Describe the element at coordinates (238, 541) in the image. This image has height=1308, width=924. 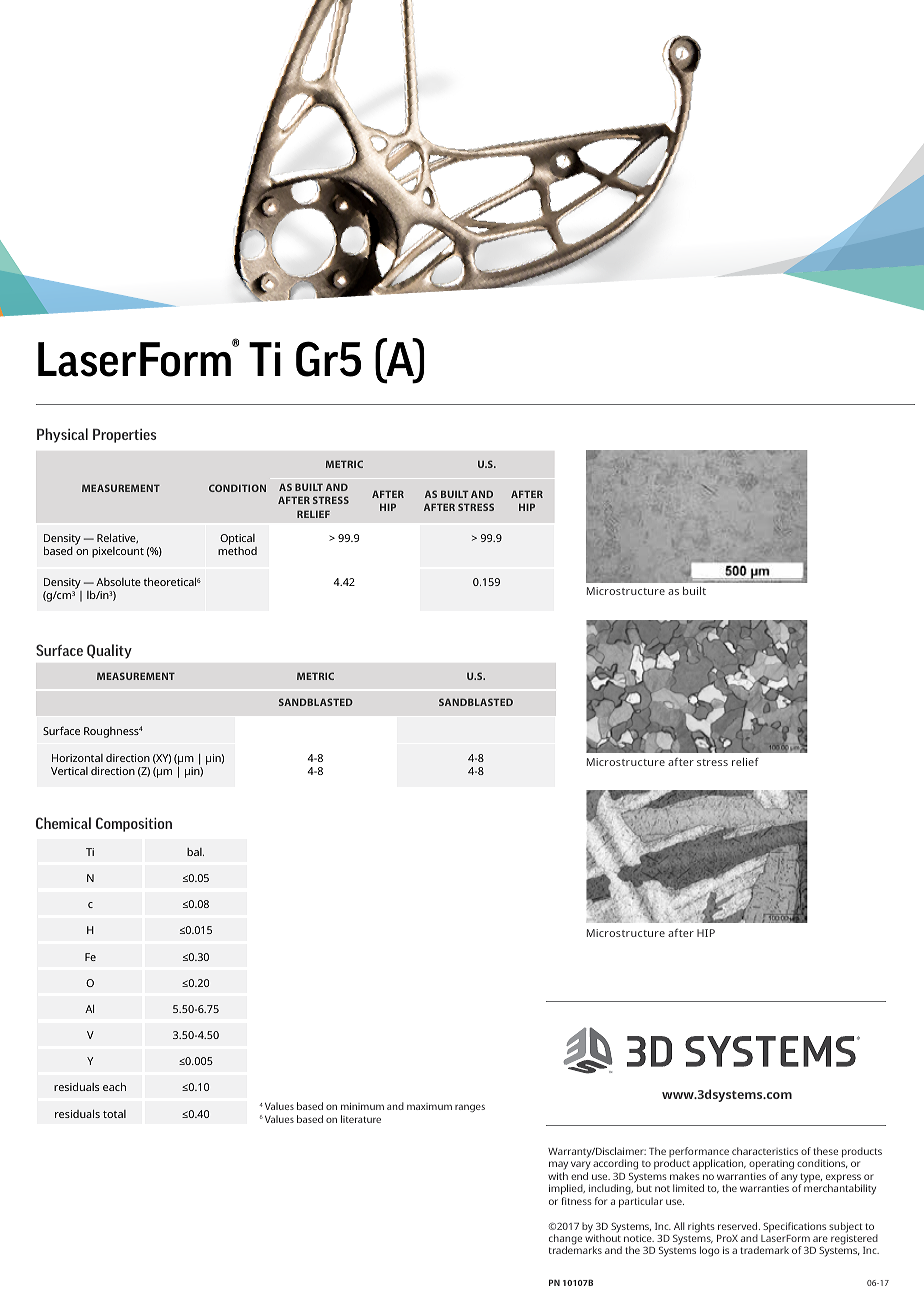
I see `Optical` at that location.
